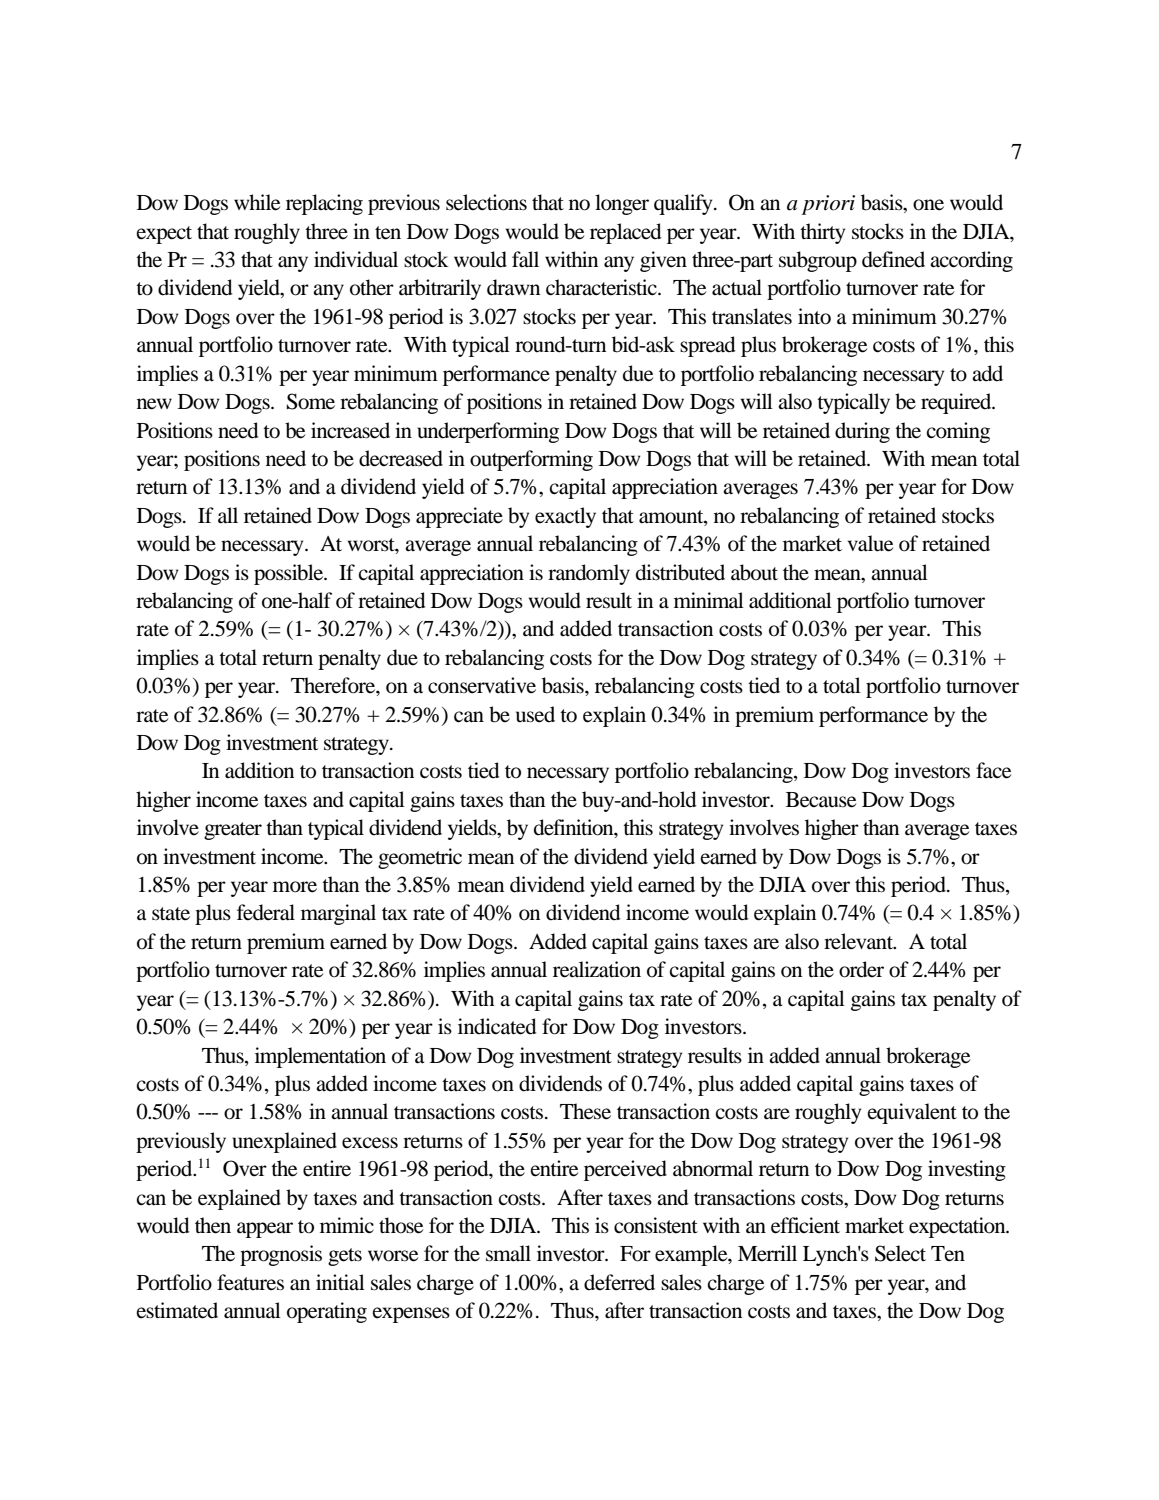 Image resolution: width=1159 pixels, height=1500 pixels. Describe the element at coordinates (821, 800) in the page. I see `Because` at that location.
